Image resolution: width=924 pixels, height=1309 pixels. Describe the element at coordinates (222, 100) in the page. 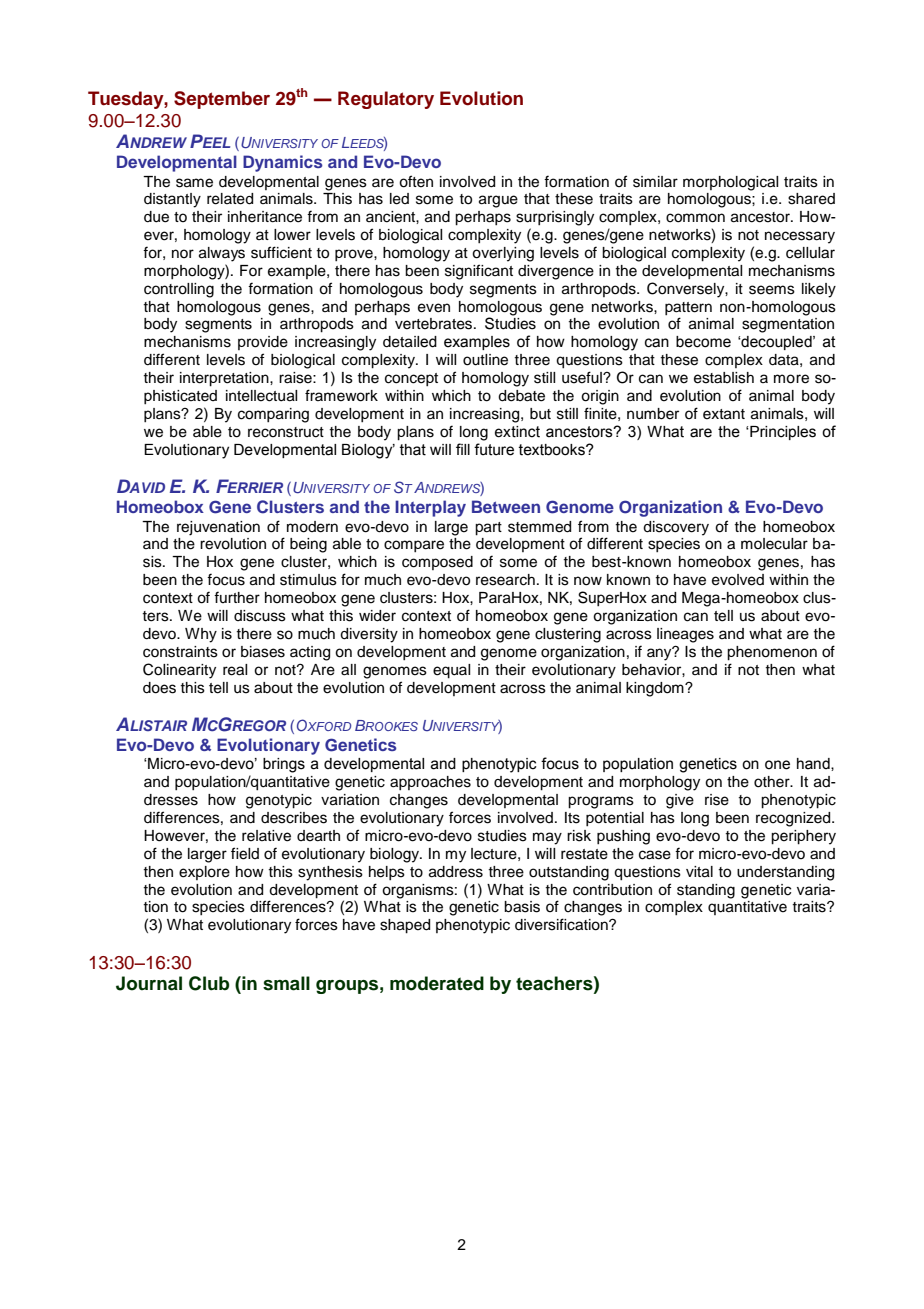

I see `September` at that location.
